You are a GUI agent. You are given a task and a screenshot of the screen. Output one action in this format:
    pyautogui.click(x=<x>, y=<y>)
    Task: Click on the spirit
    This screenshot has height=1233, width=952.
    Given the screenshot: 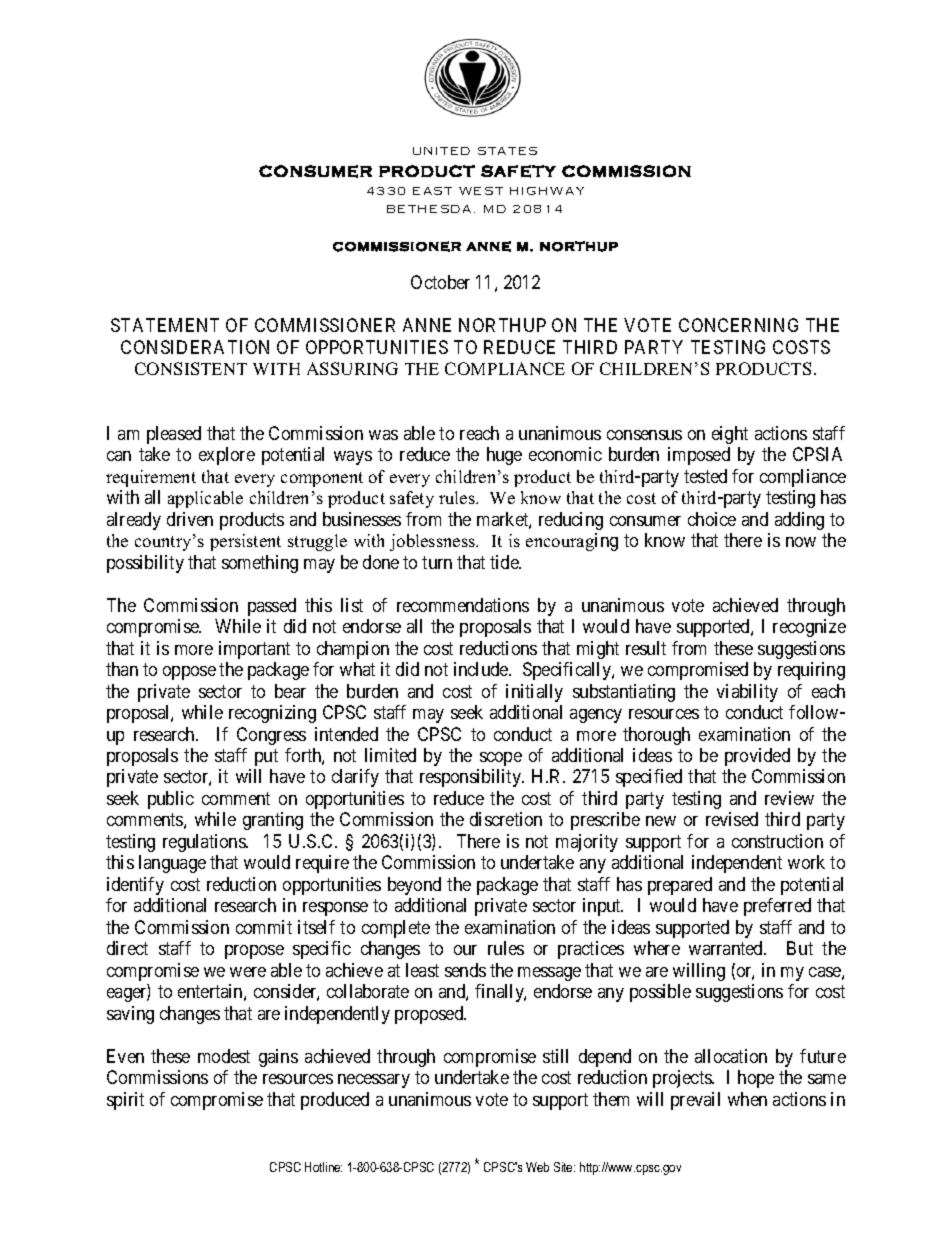 What is the action you would take?
    pyautogui.click(x=125, y=1101)
